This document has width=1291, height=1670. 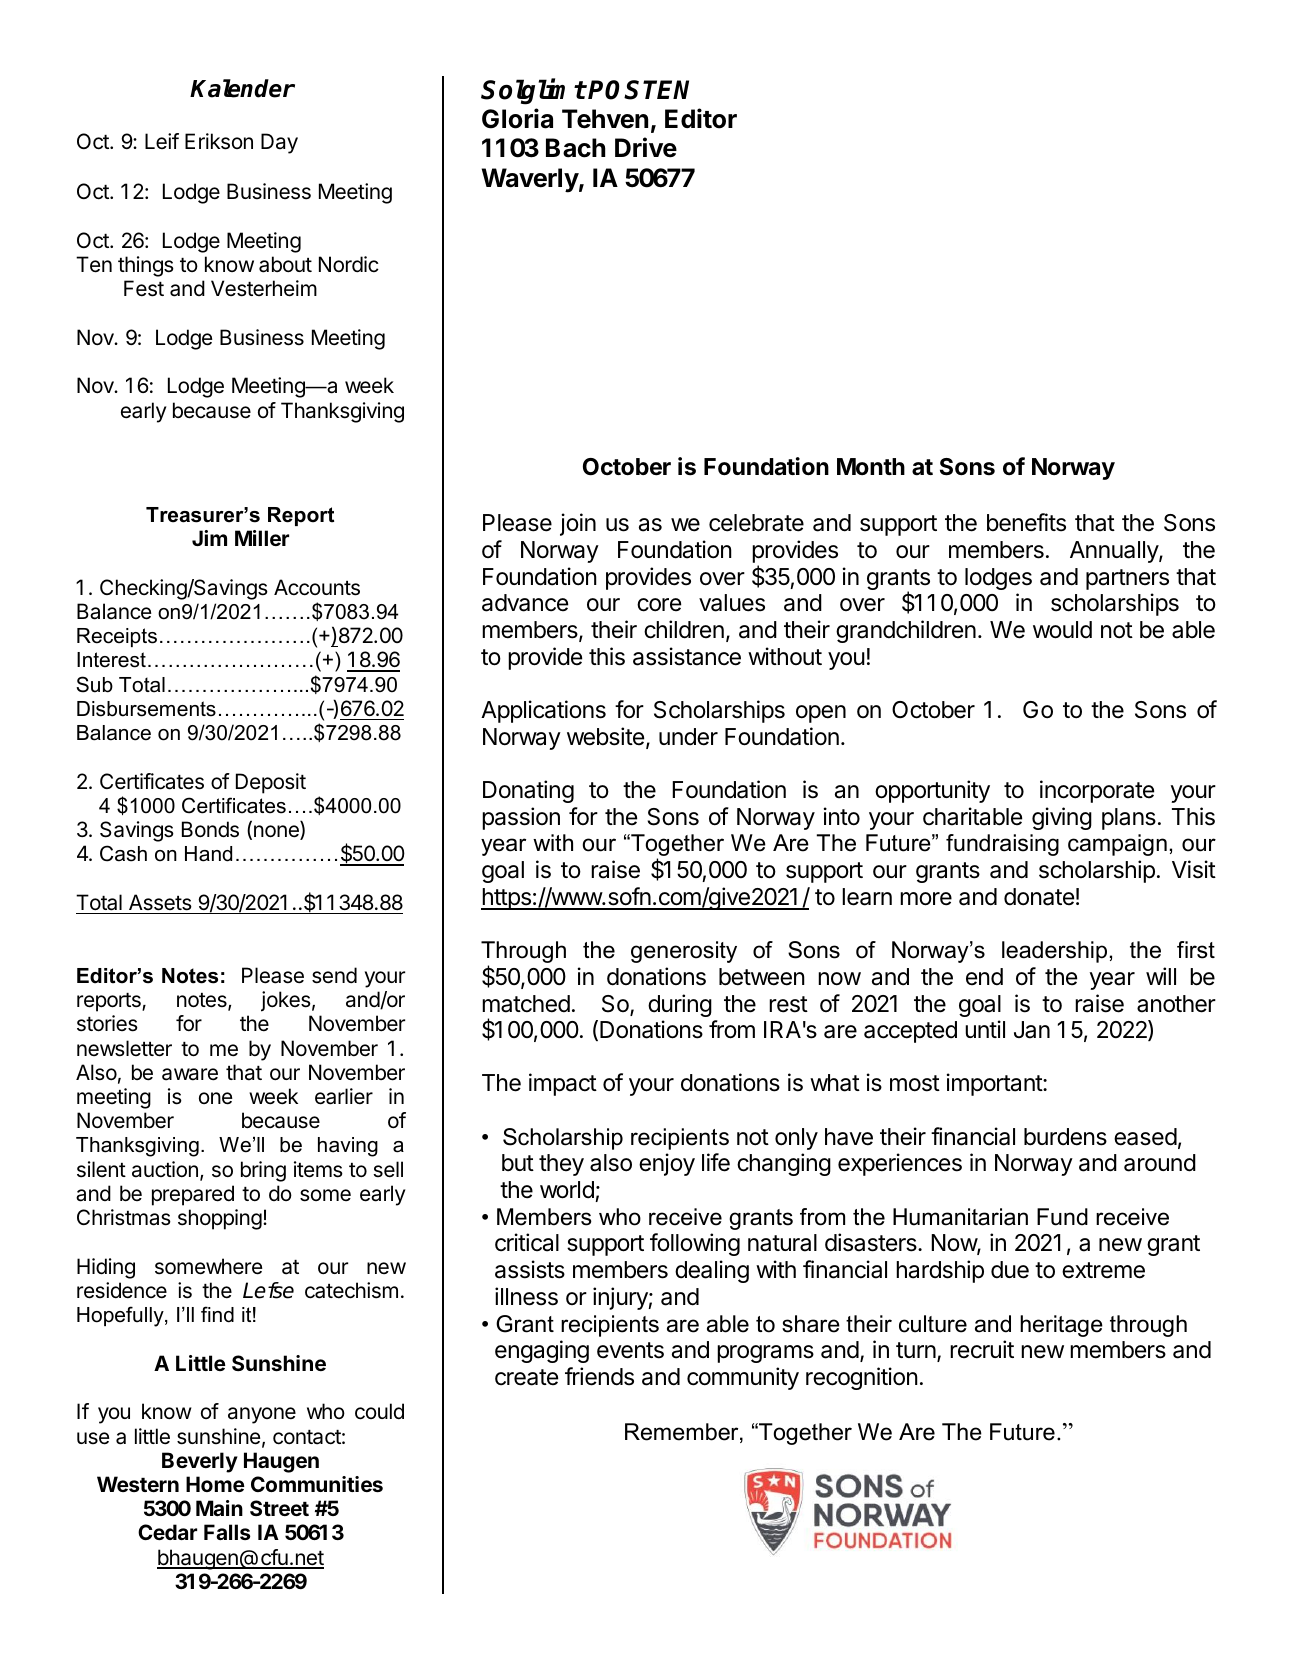 What do you see at coordinates (1117, 845) in the document?
I see `campaign` at bounding box center [1117, 845].
